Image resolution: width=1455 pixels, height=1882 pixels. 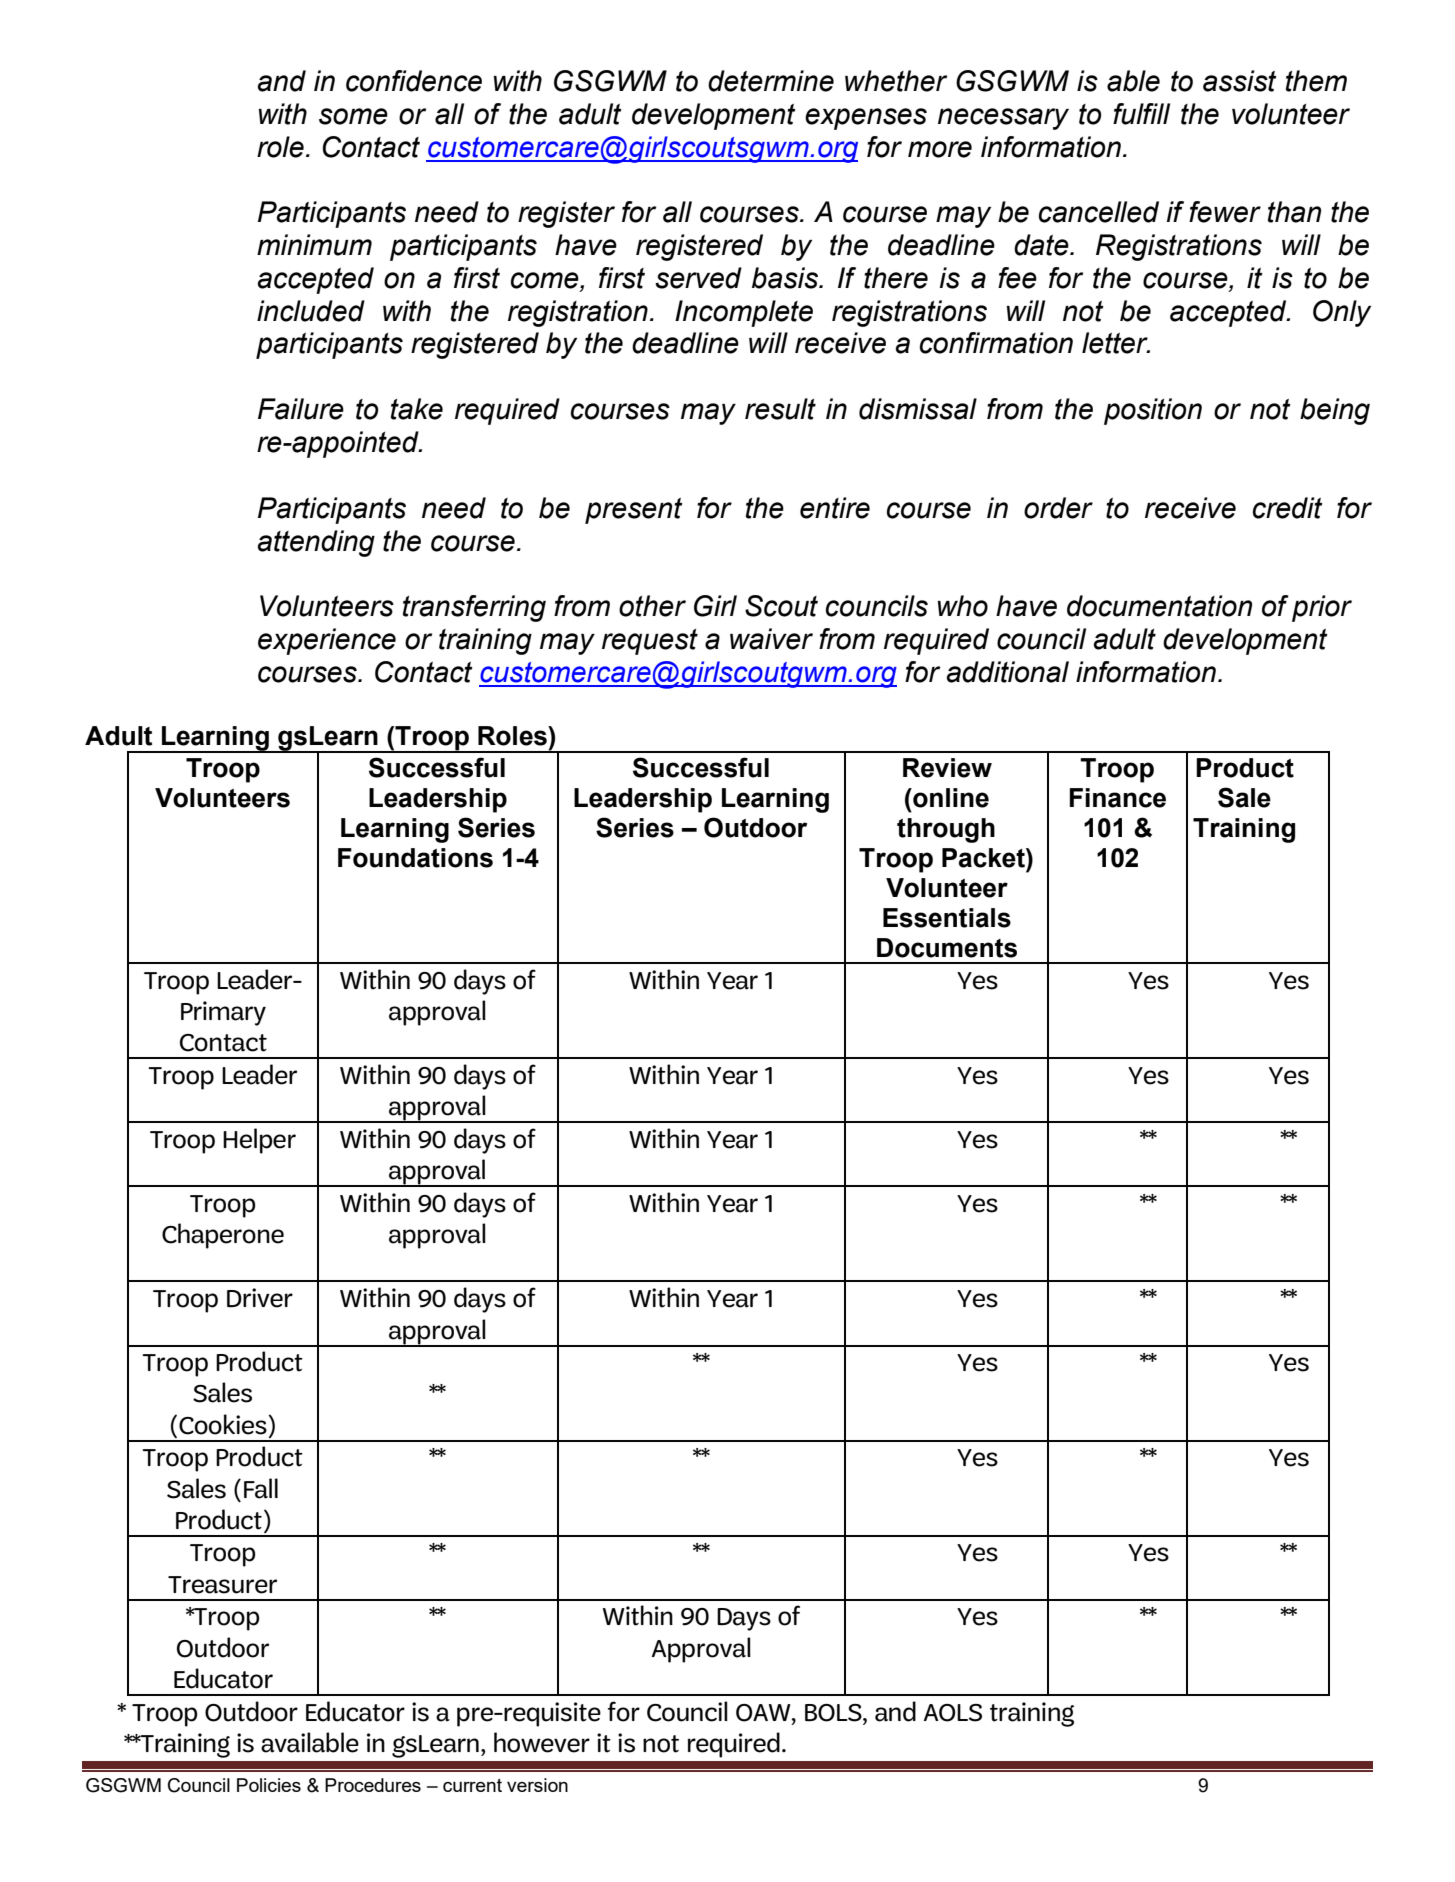 What do you see at coordinates (316, 543) in the screenshot?
I see `attending` at bounding box center [316, 543].
